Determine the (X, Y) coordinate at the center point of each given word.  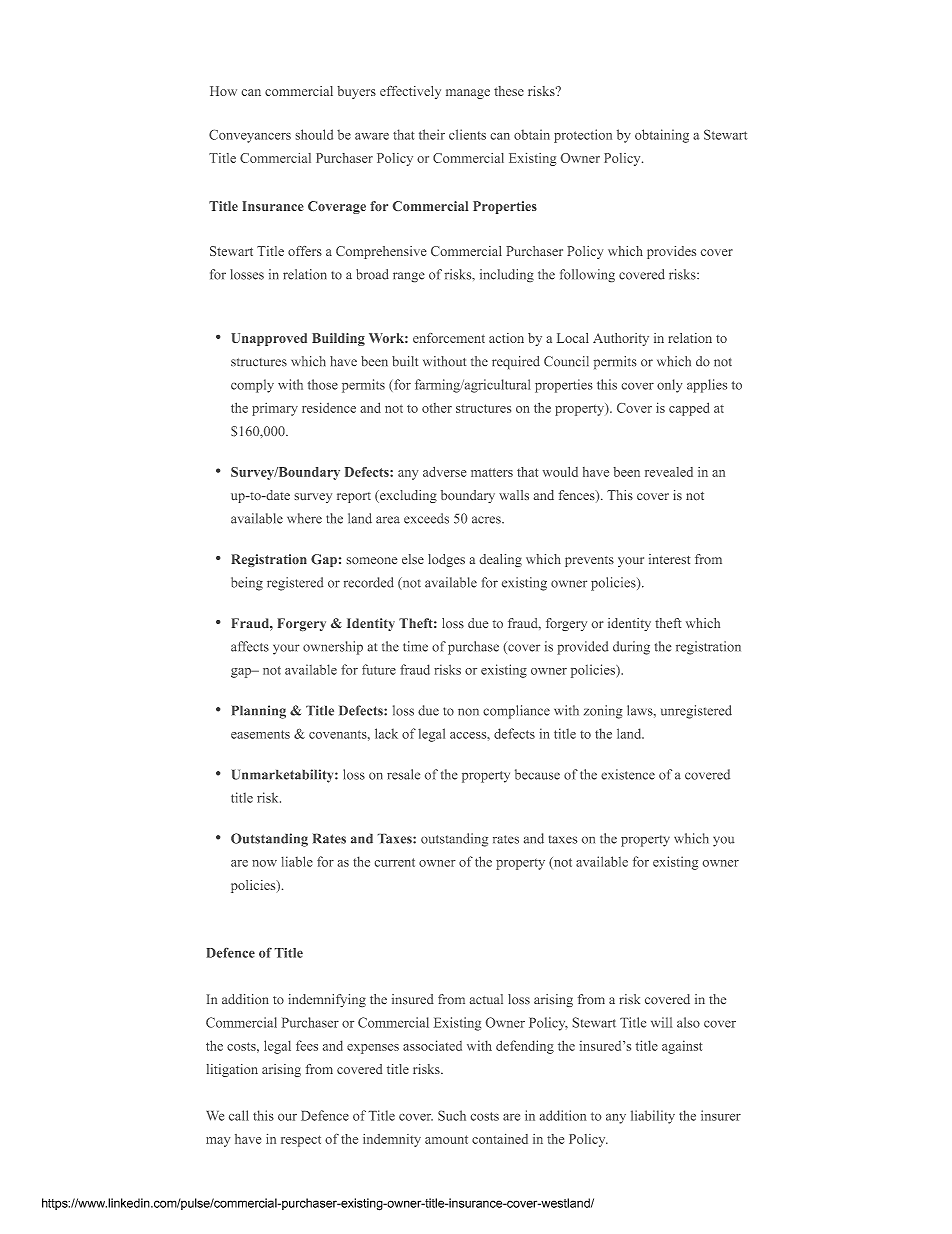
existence (628, 774)
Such (452, 1115)
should (314, 134)
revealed (669, 472)
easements (260, 734)
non (468, 712)
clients (467, 134)
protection (583, 136)
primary (275, 409)
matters (492, 472)
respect (301, 1141)
